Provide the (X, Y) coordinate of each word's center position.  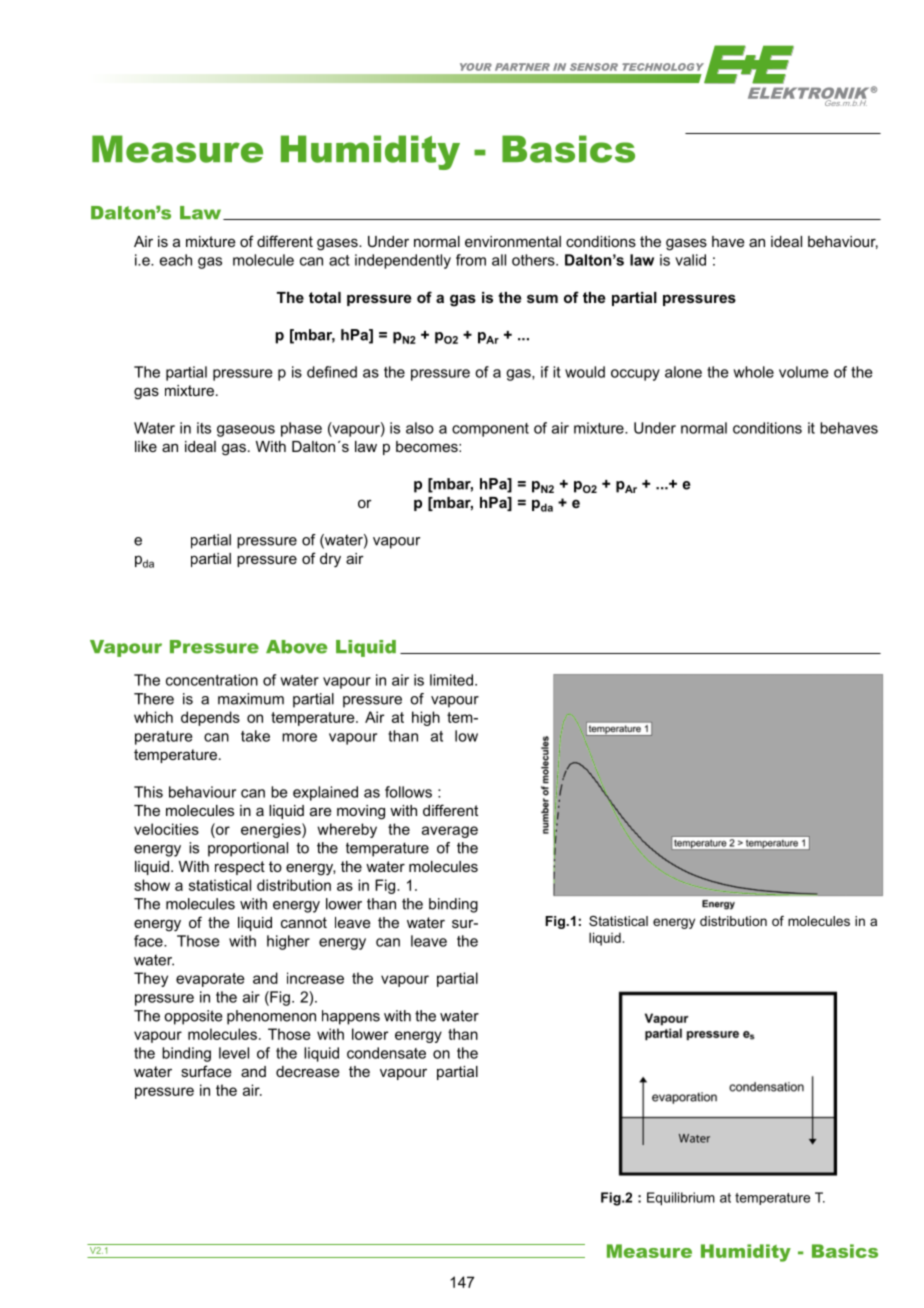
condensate (386, 1053)
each (176, 260)
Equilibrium (681, 1199)
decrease (308, 1071)
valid (690, 260)
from (471, 260)
